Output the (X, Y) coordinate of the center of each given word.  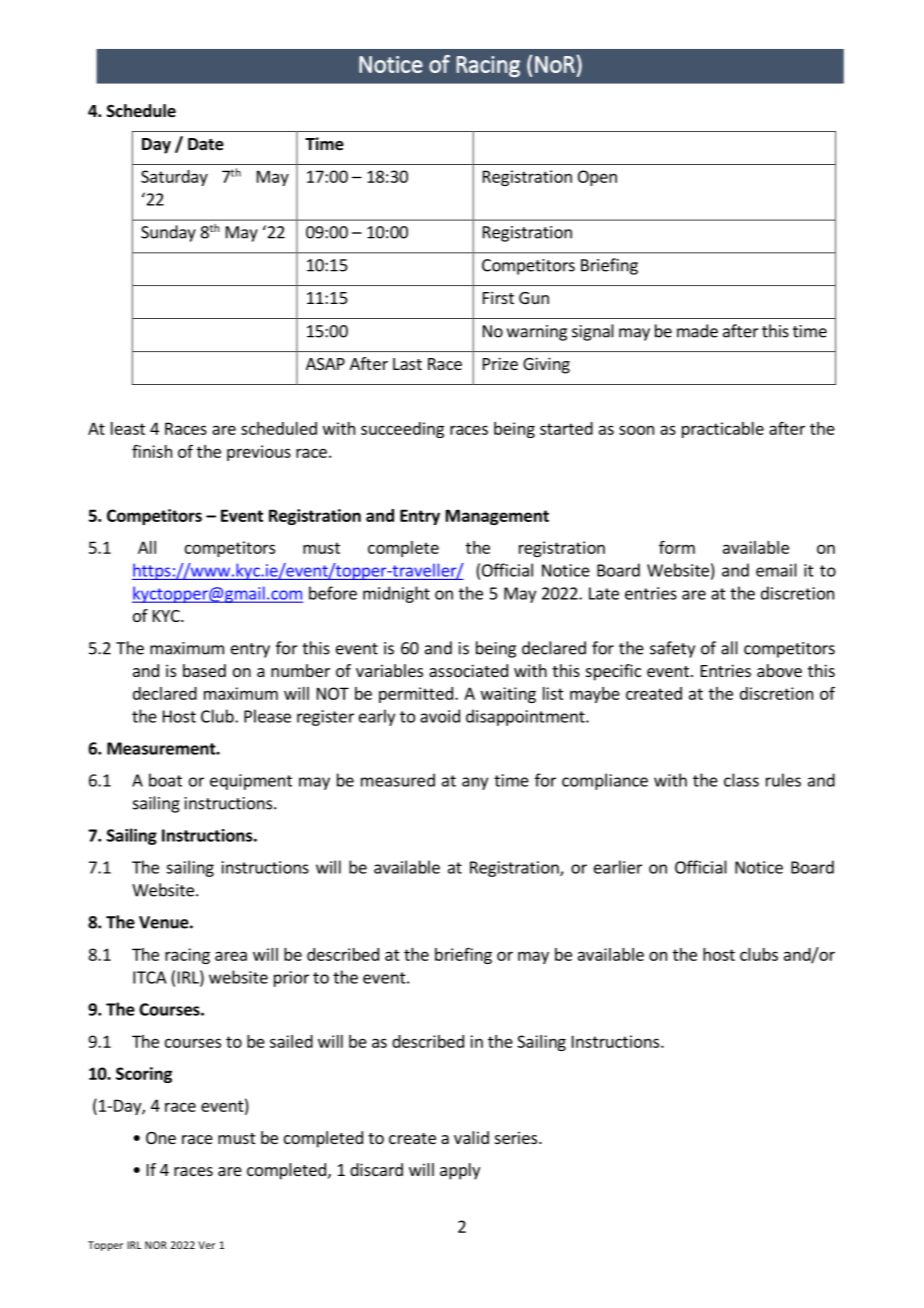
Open (597, 178)
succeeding (402, 430)
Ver (206, 1245)
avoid (440, 716)
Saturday (174, 178)
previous (259, 453)
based (204, 670)
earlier (618, 867)
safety (672, 649)
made (697, 331)
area (231, 956)
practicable (723, 430)
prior (291, 979)
